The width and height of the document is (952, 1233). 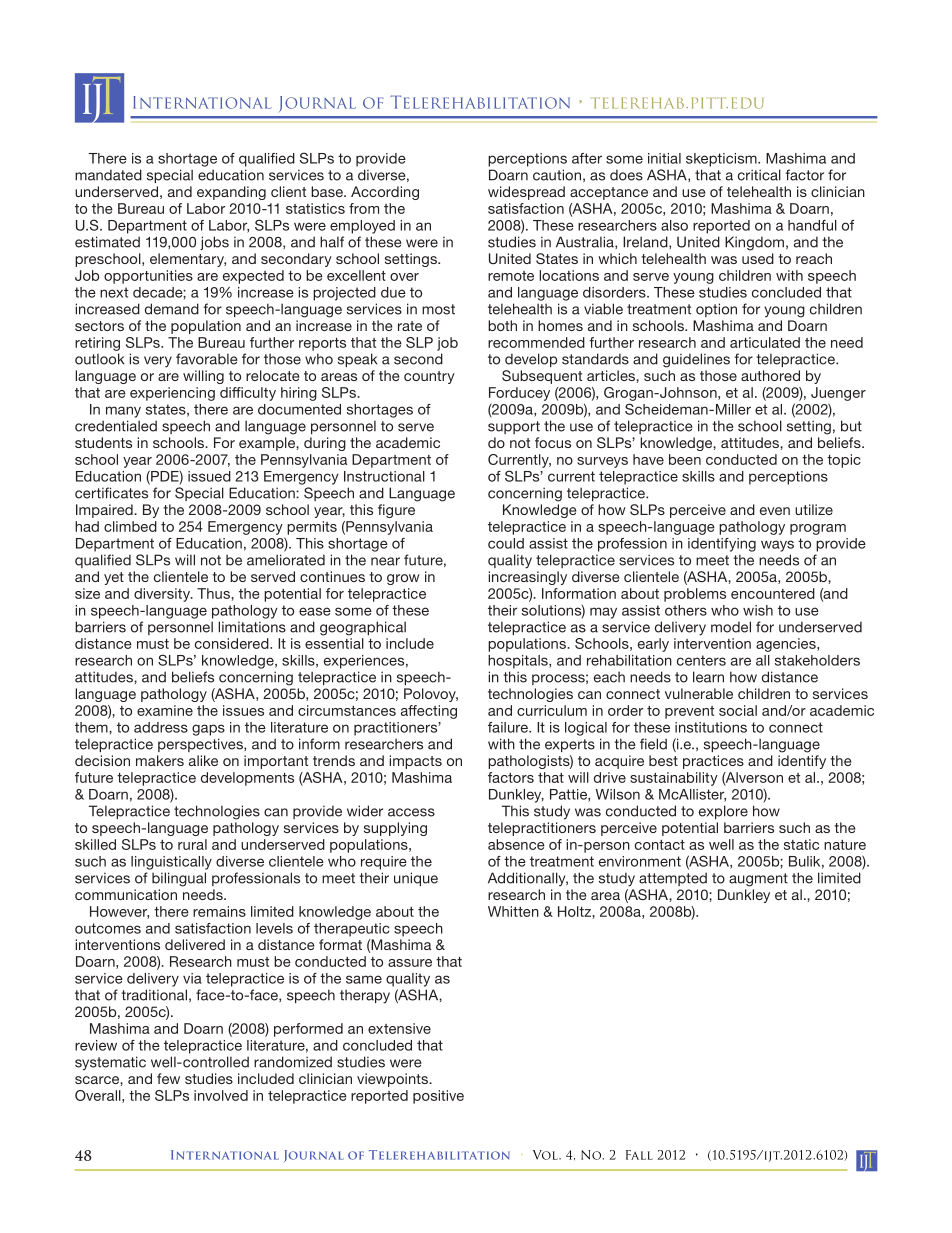 I want to click on involved, so click(x=221, y=1095).
